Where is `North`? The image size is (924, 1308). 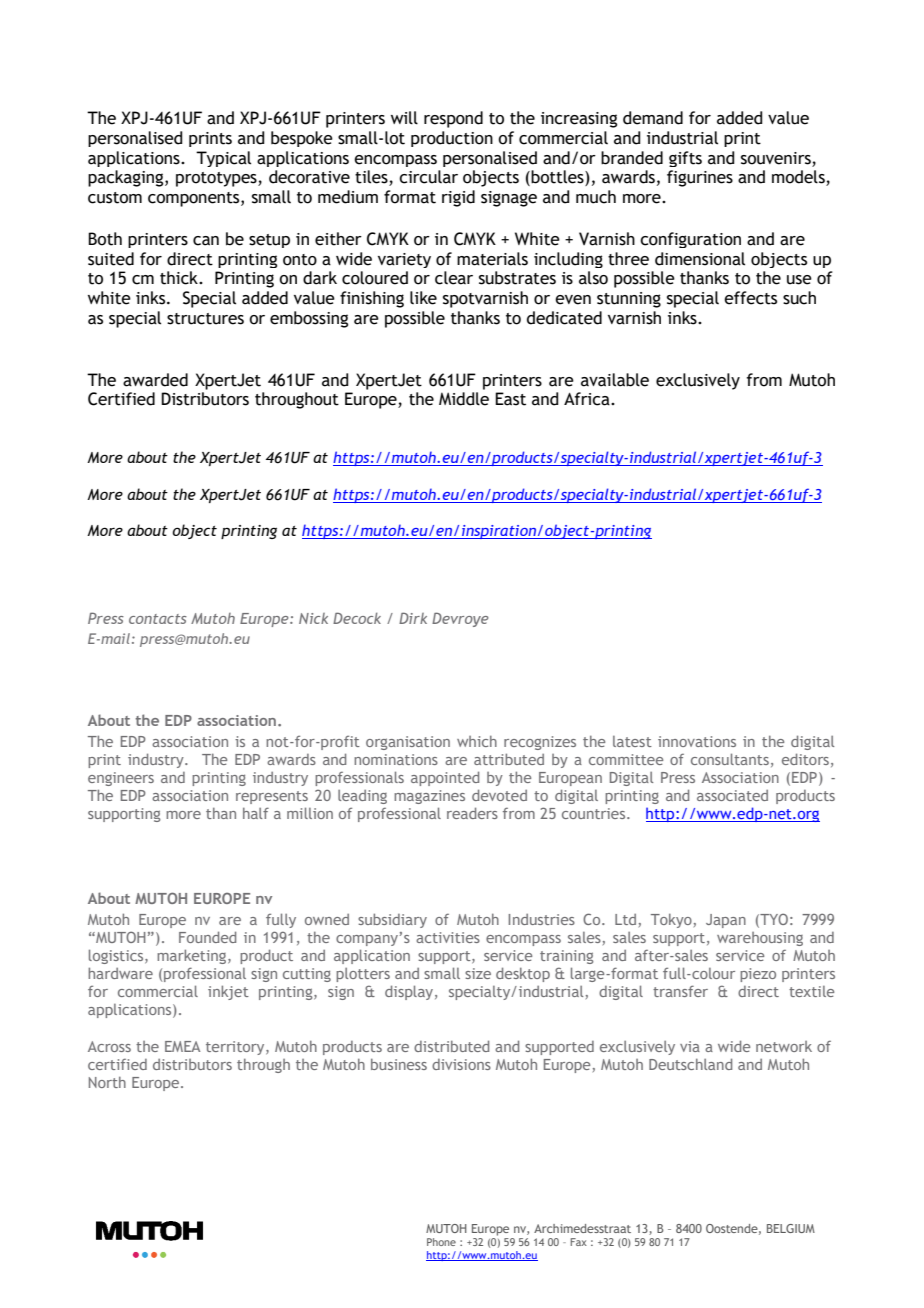 North is located at coordinates (107, 1082).
